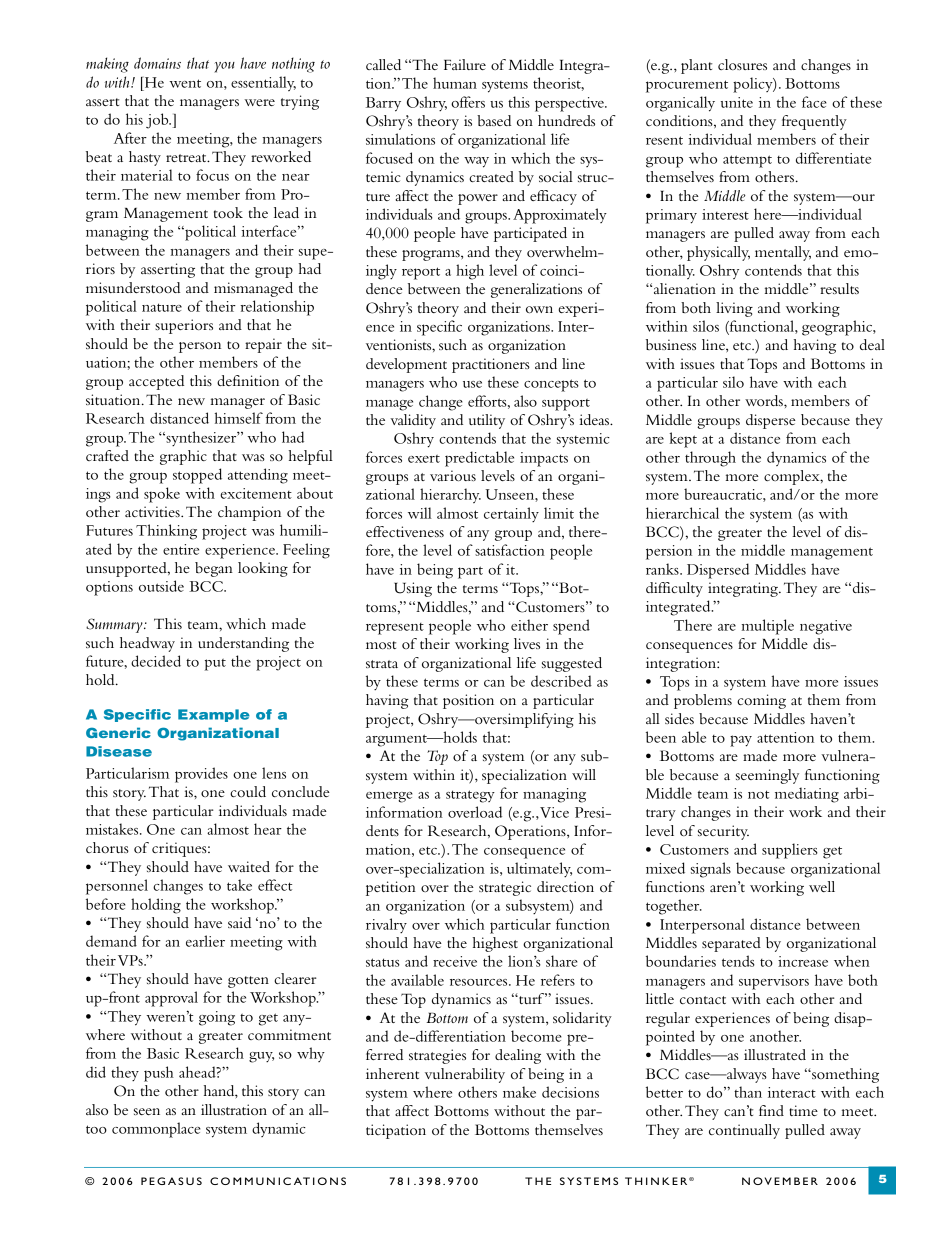 The width and height of the screenshot is (952, 1233). I want to click on offers, so click(468, 102).
